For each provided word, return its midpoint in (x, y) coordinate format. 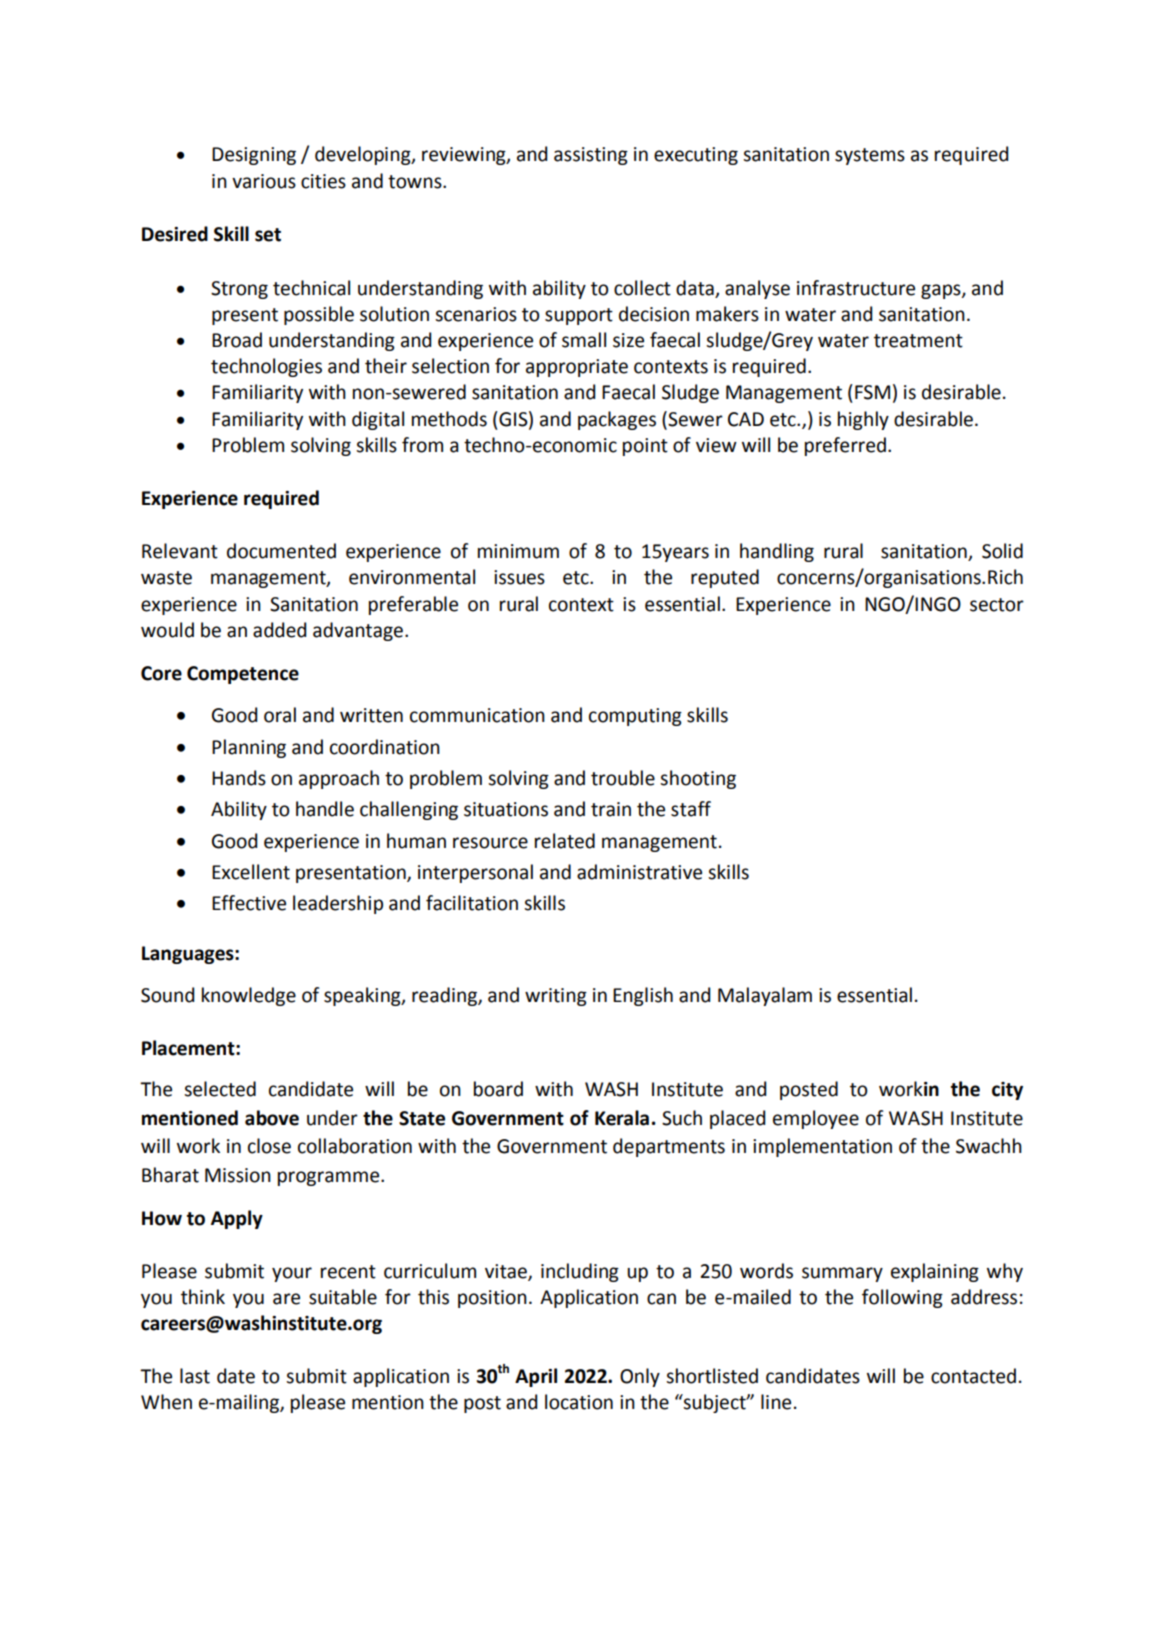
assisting (591, 156)
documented (281, 551)
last (195, 1376)
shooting (698, 779)
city (1007, 1091)
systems (870, 156)
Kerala (622, 1118)
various (264, 181)
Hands (239, 778)
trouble (623, 778)
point (645, 447)
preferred (845, 446)
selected (220, 1089)
